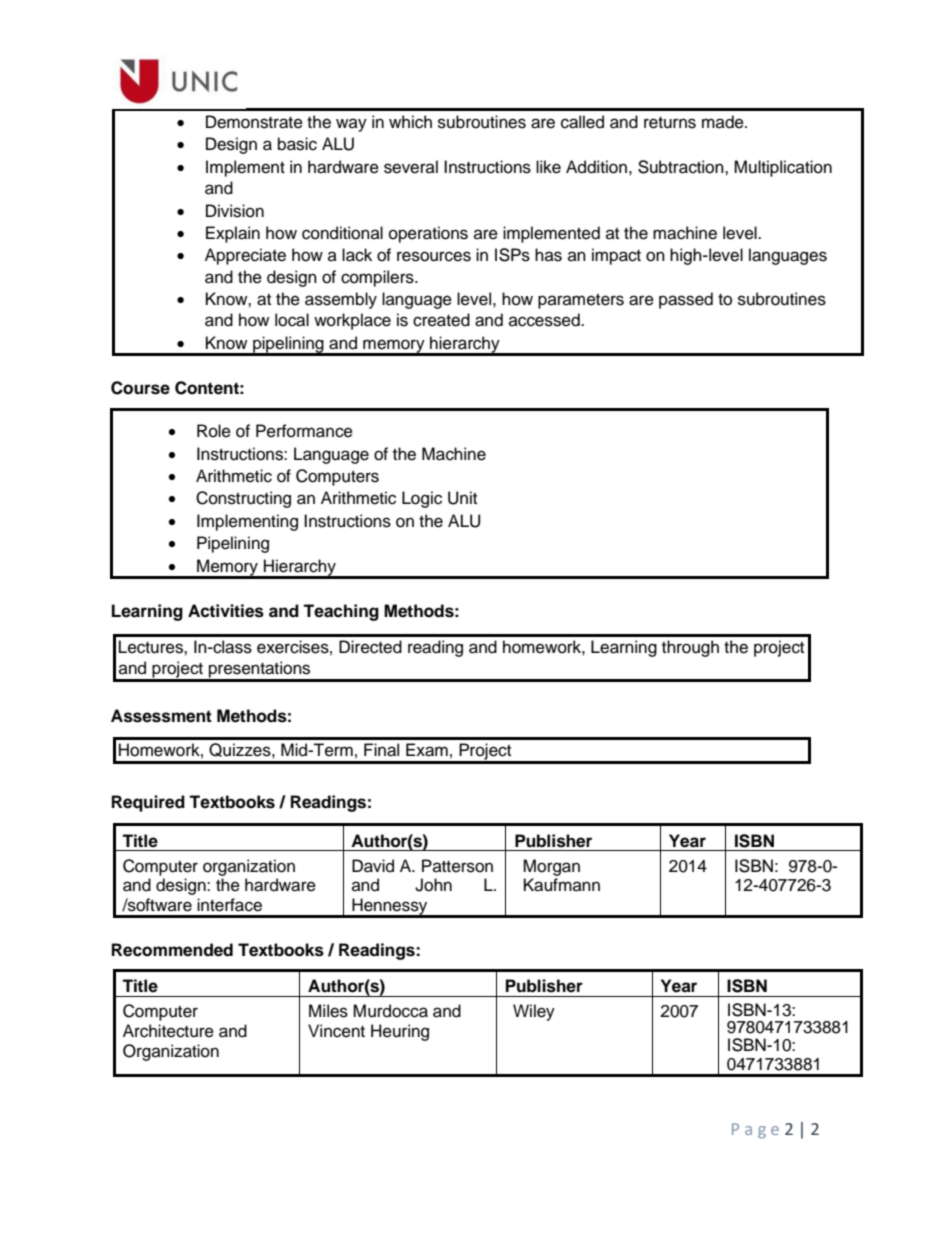 The height and width of the page is (1233, 952). Describe the element at coordinates (411, 167) in the page. I see `several` at that location.
